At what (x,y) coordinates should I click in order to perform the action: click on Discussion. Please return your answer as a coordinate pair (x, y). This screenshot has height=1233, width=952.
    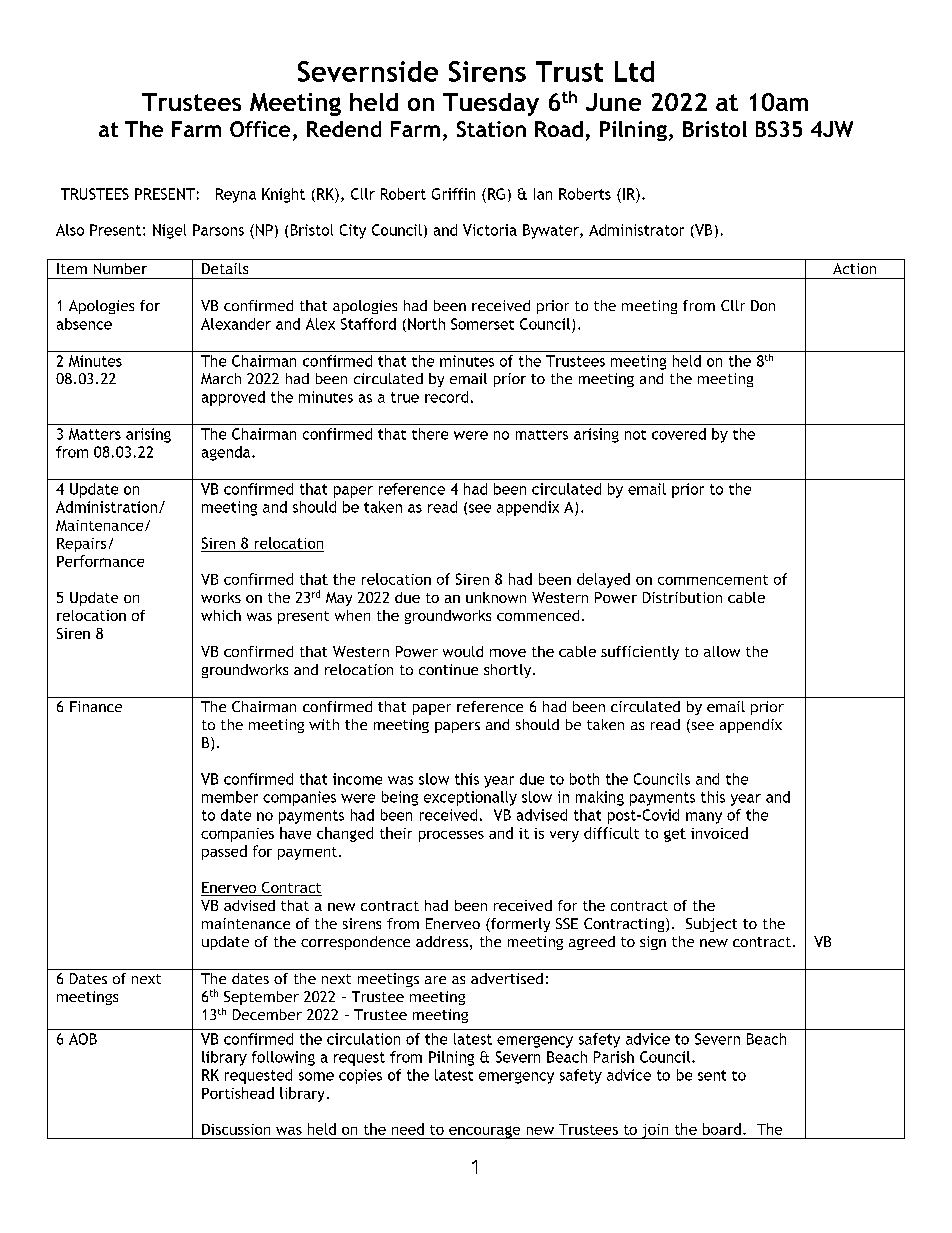
    Looking at the image, I should click on (236, 1129).
